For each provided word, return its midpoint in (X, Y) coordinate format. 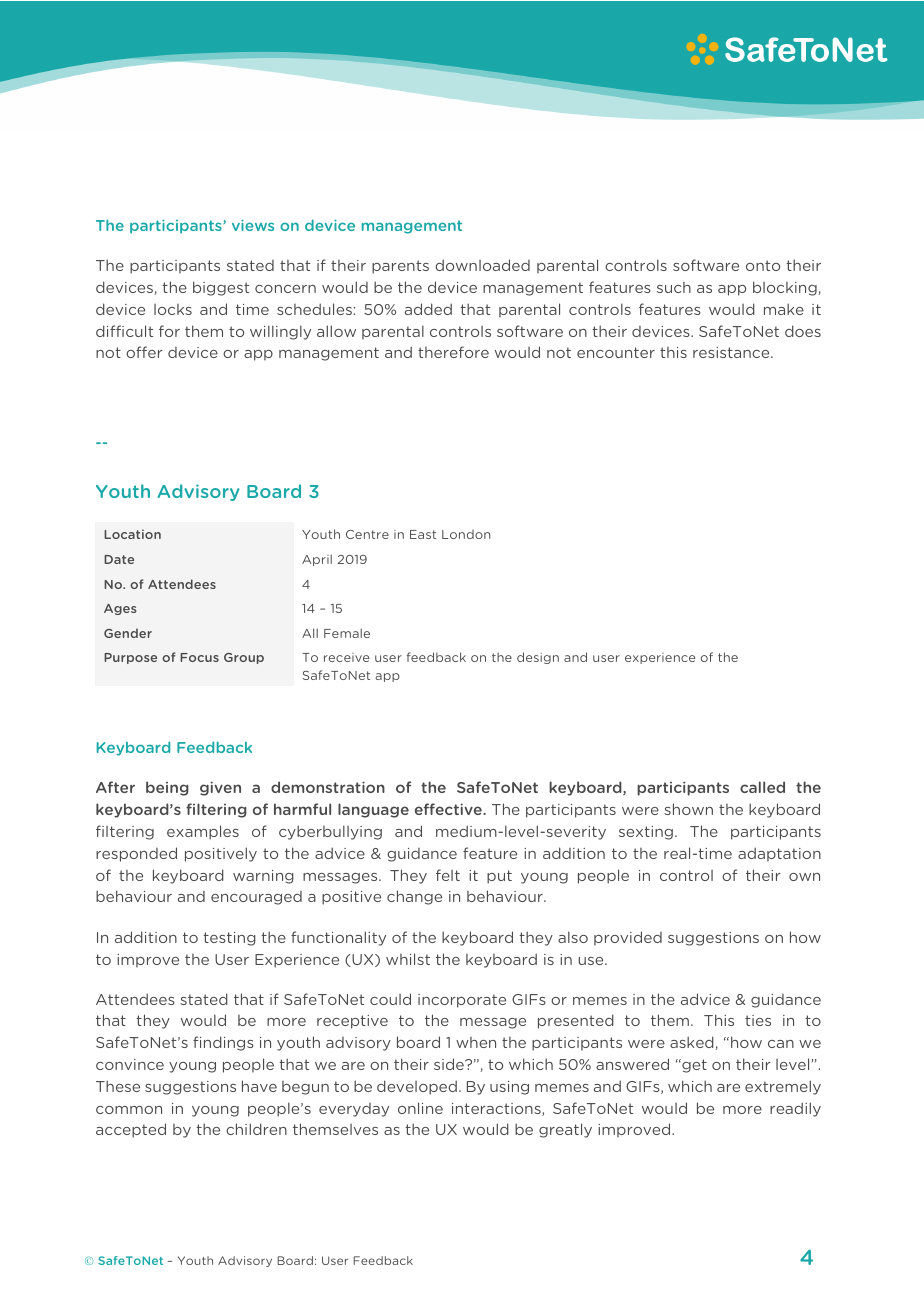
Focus (199, 657)
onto (763, 265)
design (538, 658)
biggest (221, 288)
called (762, 787)
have (259, 1086)
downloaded (482, 265)
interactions (497, 1109)
